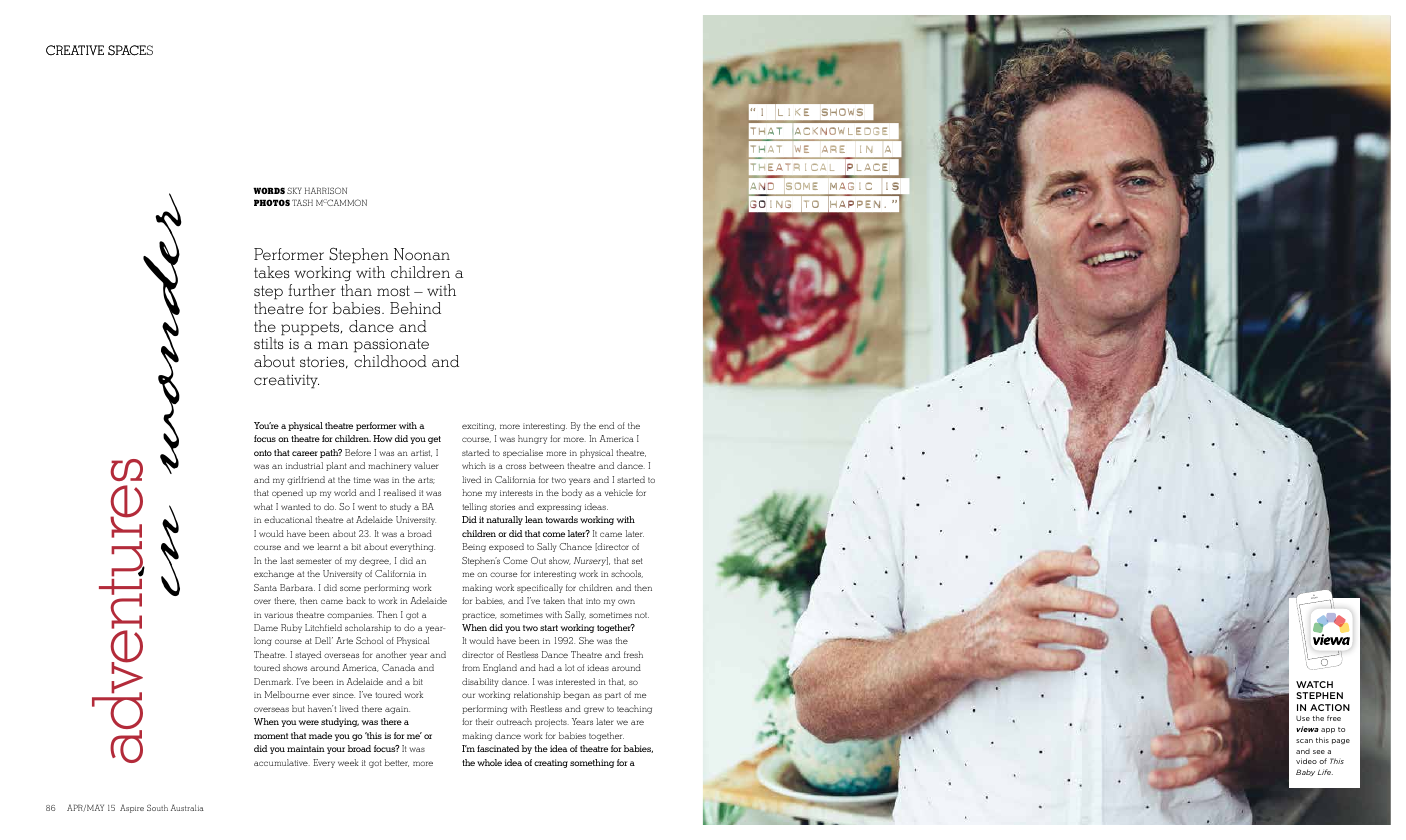  I want to click on watch, so click(1314, 684).
